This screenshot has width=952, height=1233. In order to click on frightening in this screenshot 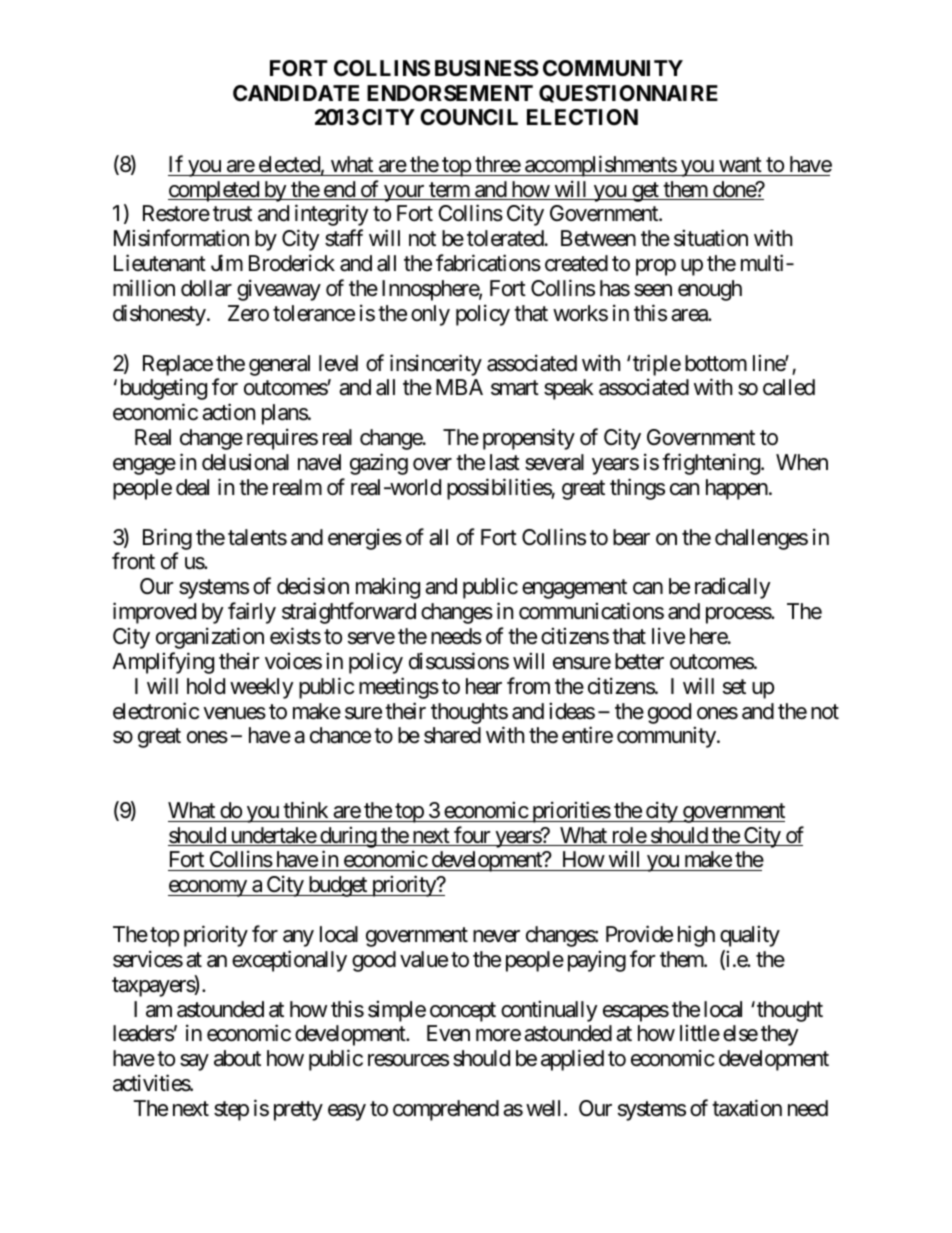, I will do `click(711, 464)`.
